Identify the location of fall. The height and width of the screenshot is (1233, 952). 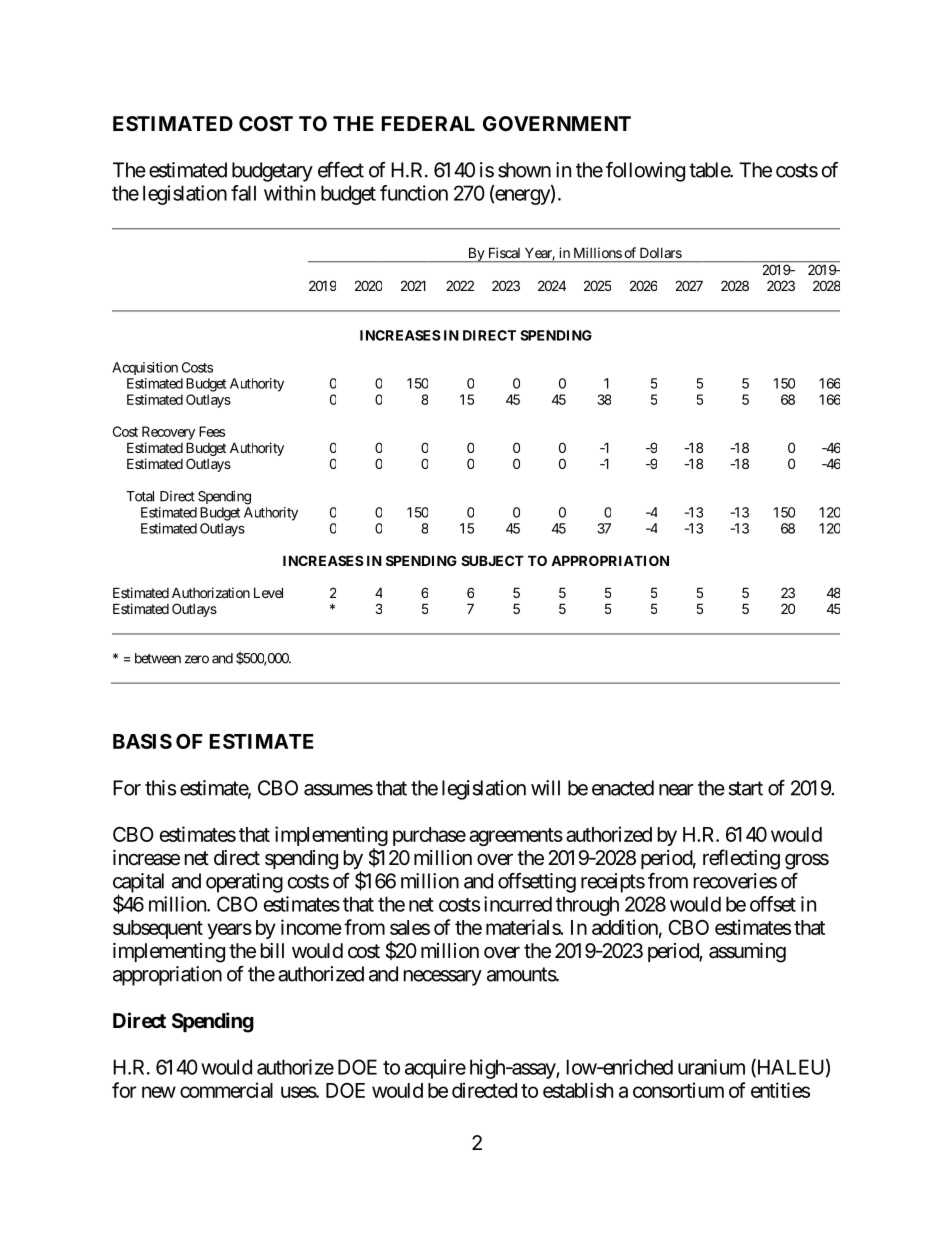
(243, 193).
